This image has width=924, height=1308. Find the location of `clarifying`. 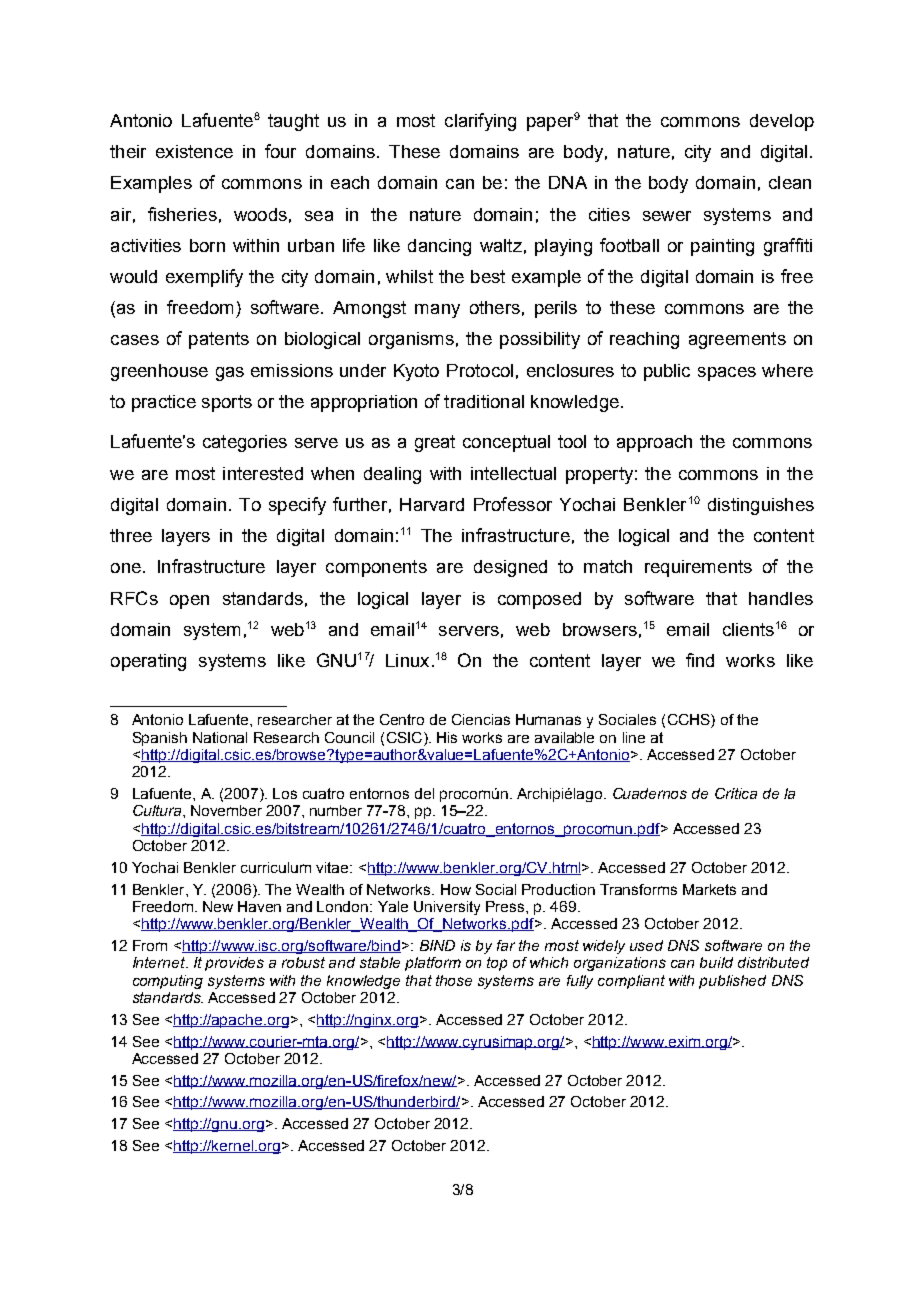

clarifying is located at coordinates (480, 122).
